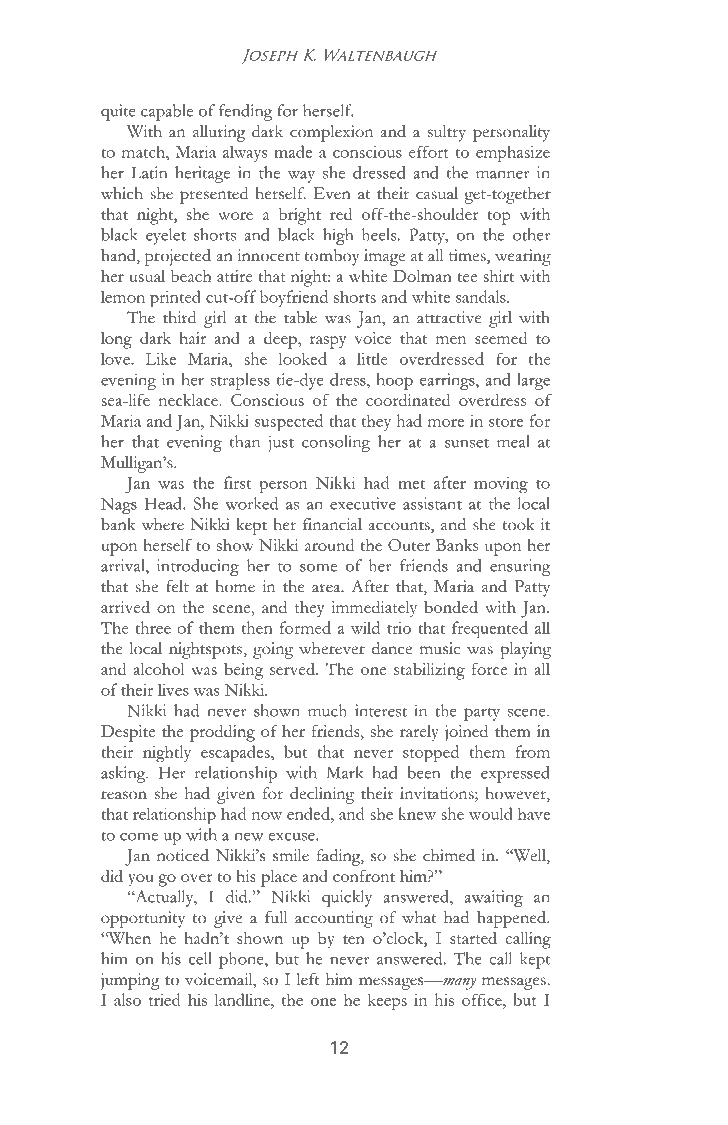 This image has height=1125, width=728. I want to click on capable, so click(167, 112).
